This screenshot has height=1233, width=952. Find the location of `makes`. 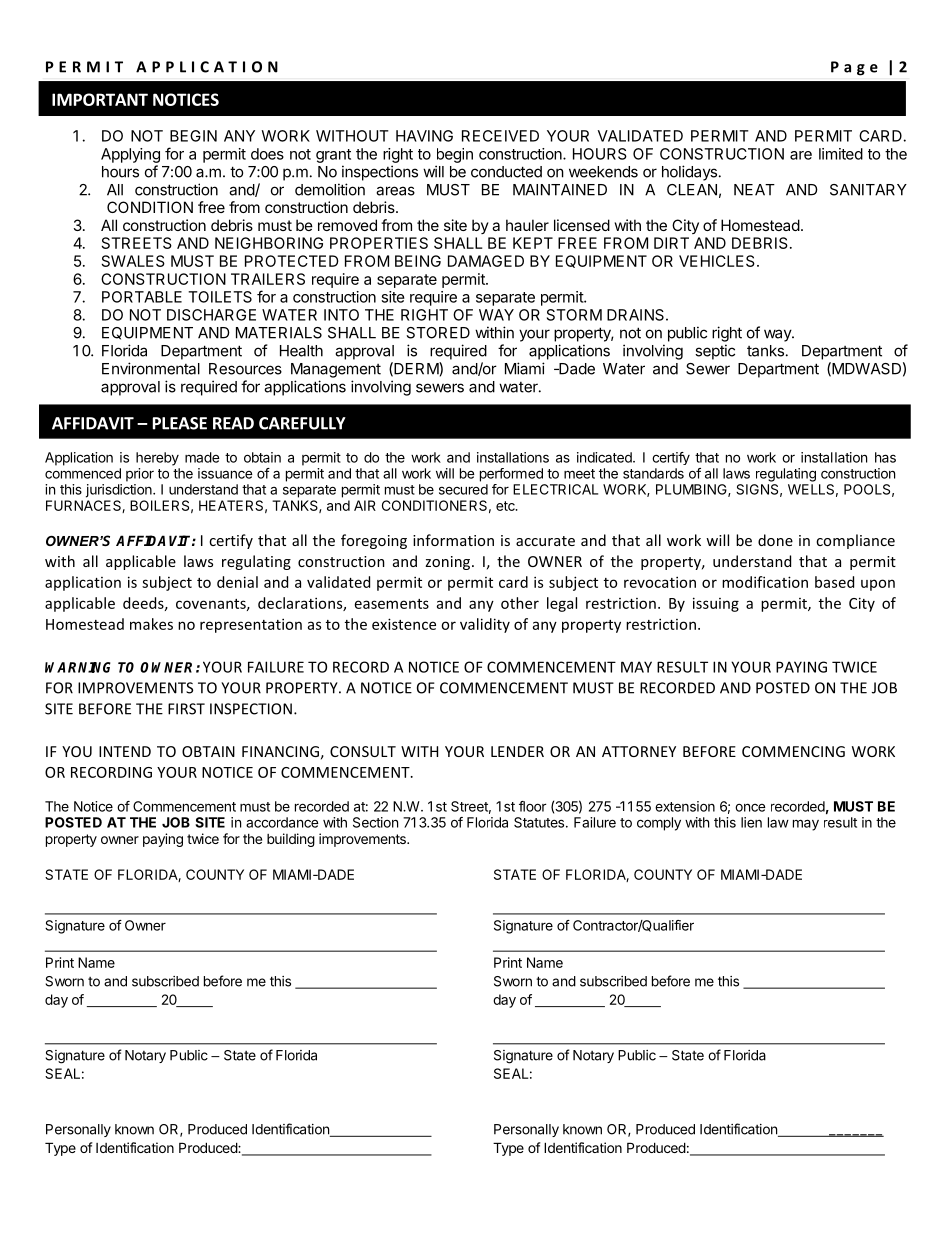

makes is located at coordinates (151, 624).
